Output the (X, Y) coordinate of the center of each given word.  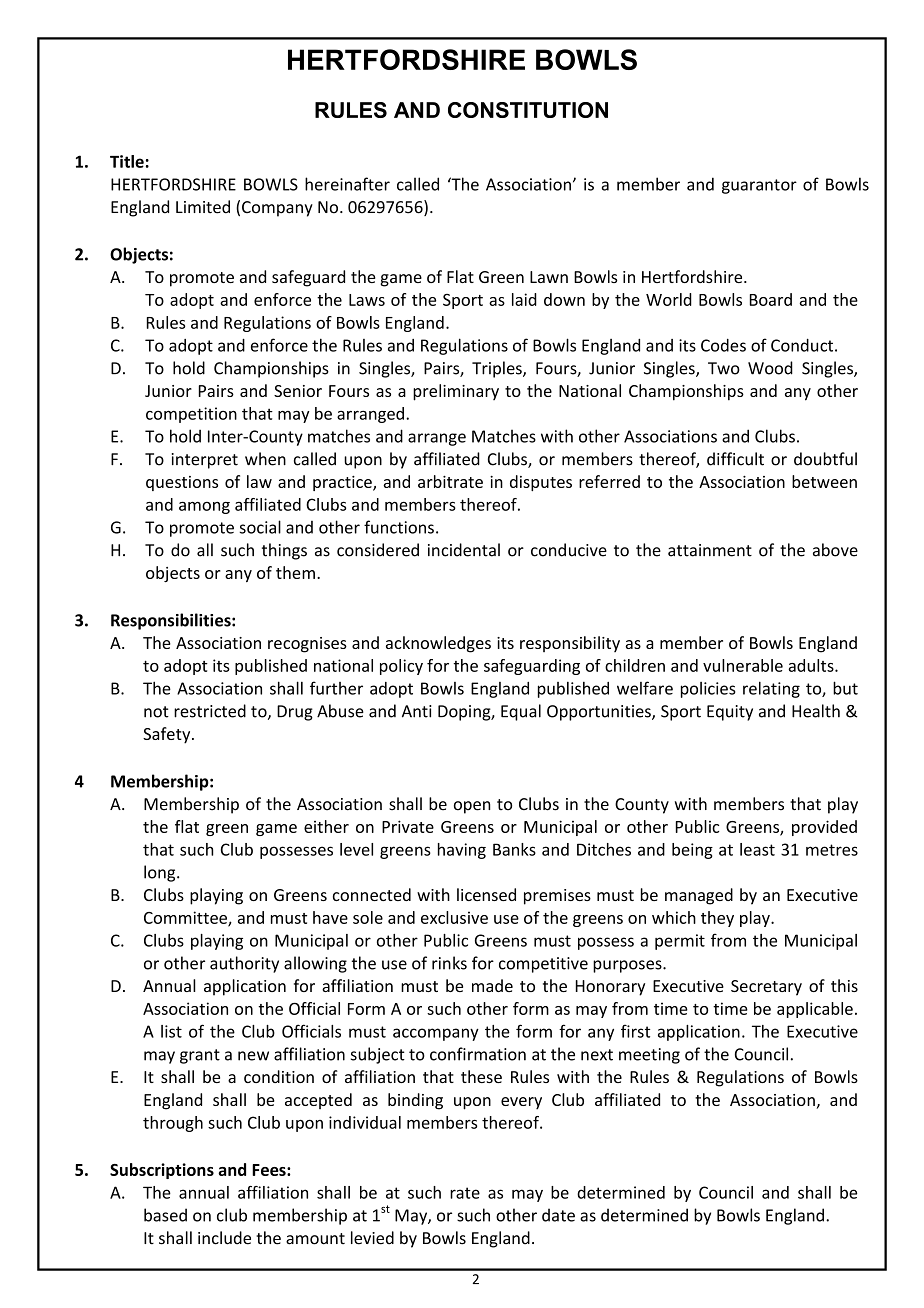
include (224, 1238)
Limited (203, 207)
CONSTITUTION (528, 110)
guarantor (759, 186)
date (558, 1215)
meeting (649, 1056)
